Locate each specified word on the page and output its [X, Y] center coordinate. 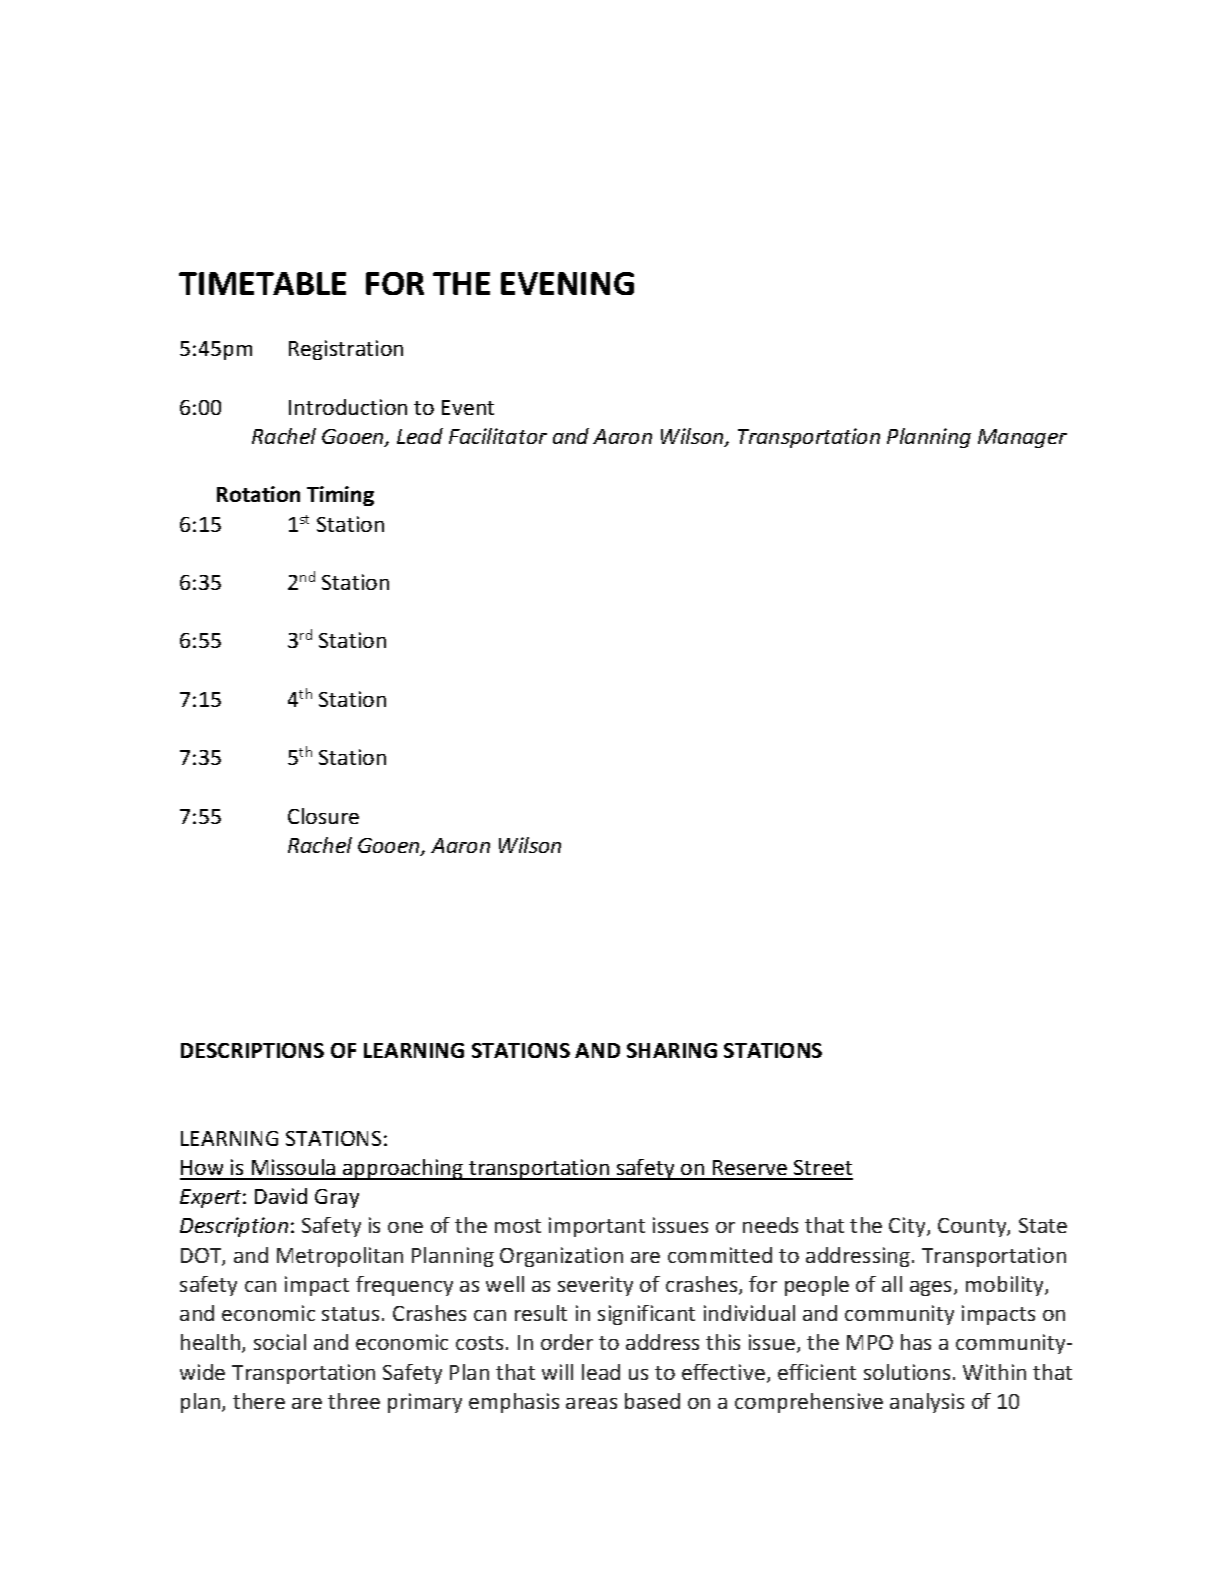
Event [468, 407]
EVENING [567, 283]
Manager [1022, 438]
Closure [323, 816]
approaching [403, 1169]
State [1043, 1225]
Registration [346, 350]
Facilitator [498, 436]
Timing [340, 496]
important [597, 1227]
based [652, 1401]
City [908, 1227]
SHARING [672, 1050]
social [280, 1342]
